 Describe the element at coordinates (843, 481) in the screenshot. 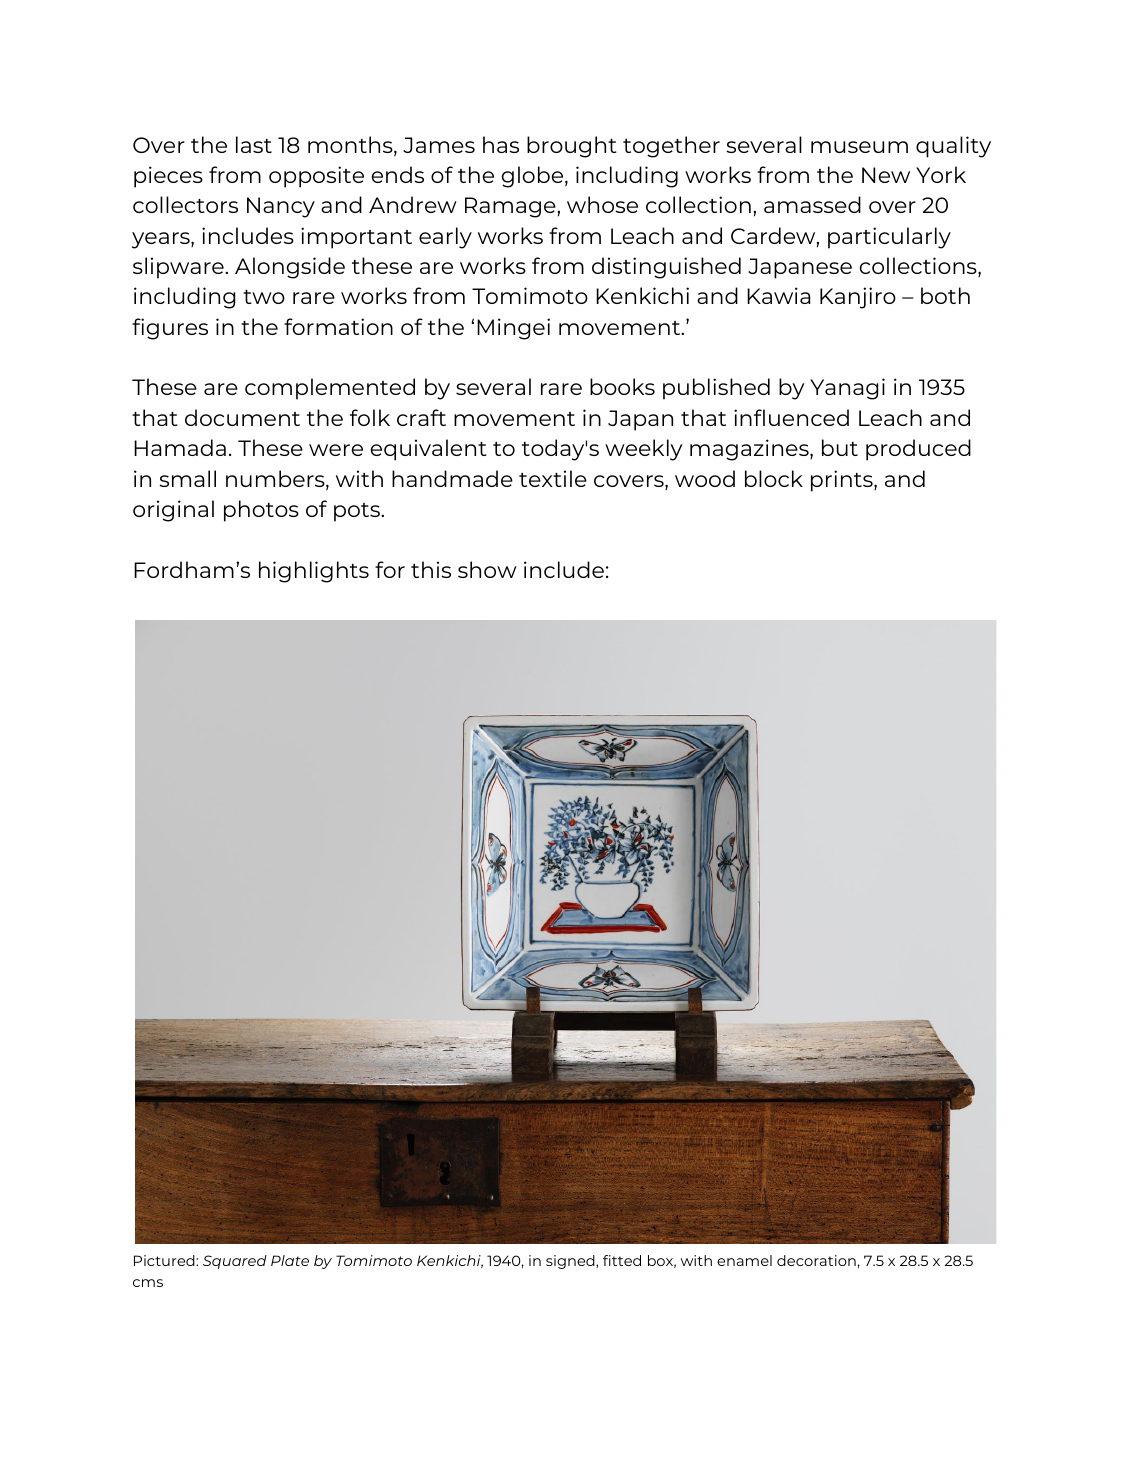

I see `prints` at that location.
